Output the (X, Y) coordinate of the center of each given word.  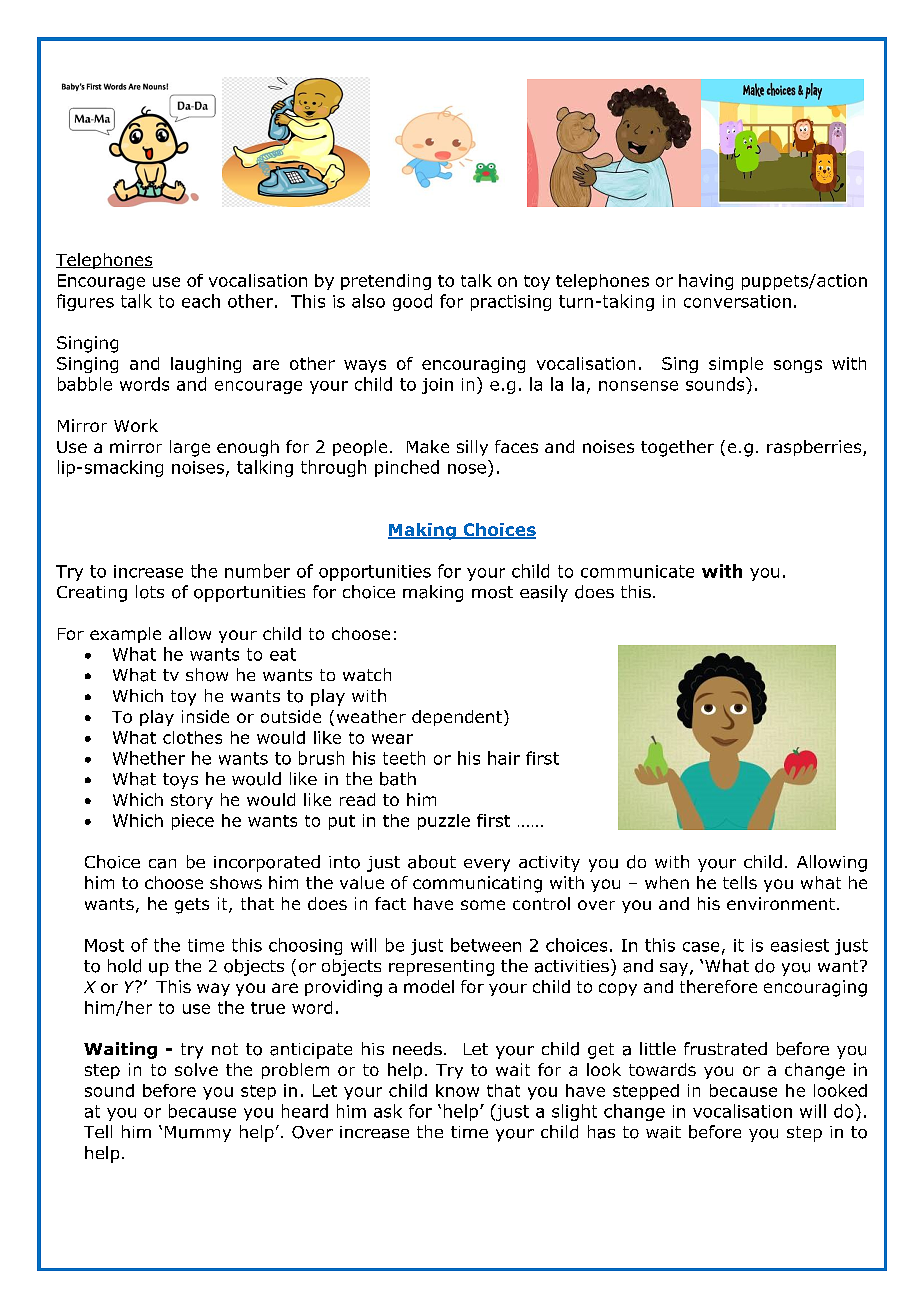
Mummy (198, 1134)
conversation (737, 301)
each (201, 301)
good (412, 302)
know (457, 1090)
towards (662, 1069)
